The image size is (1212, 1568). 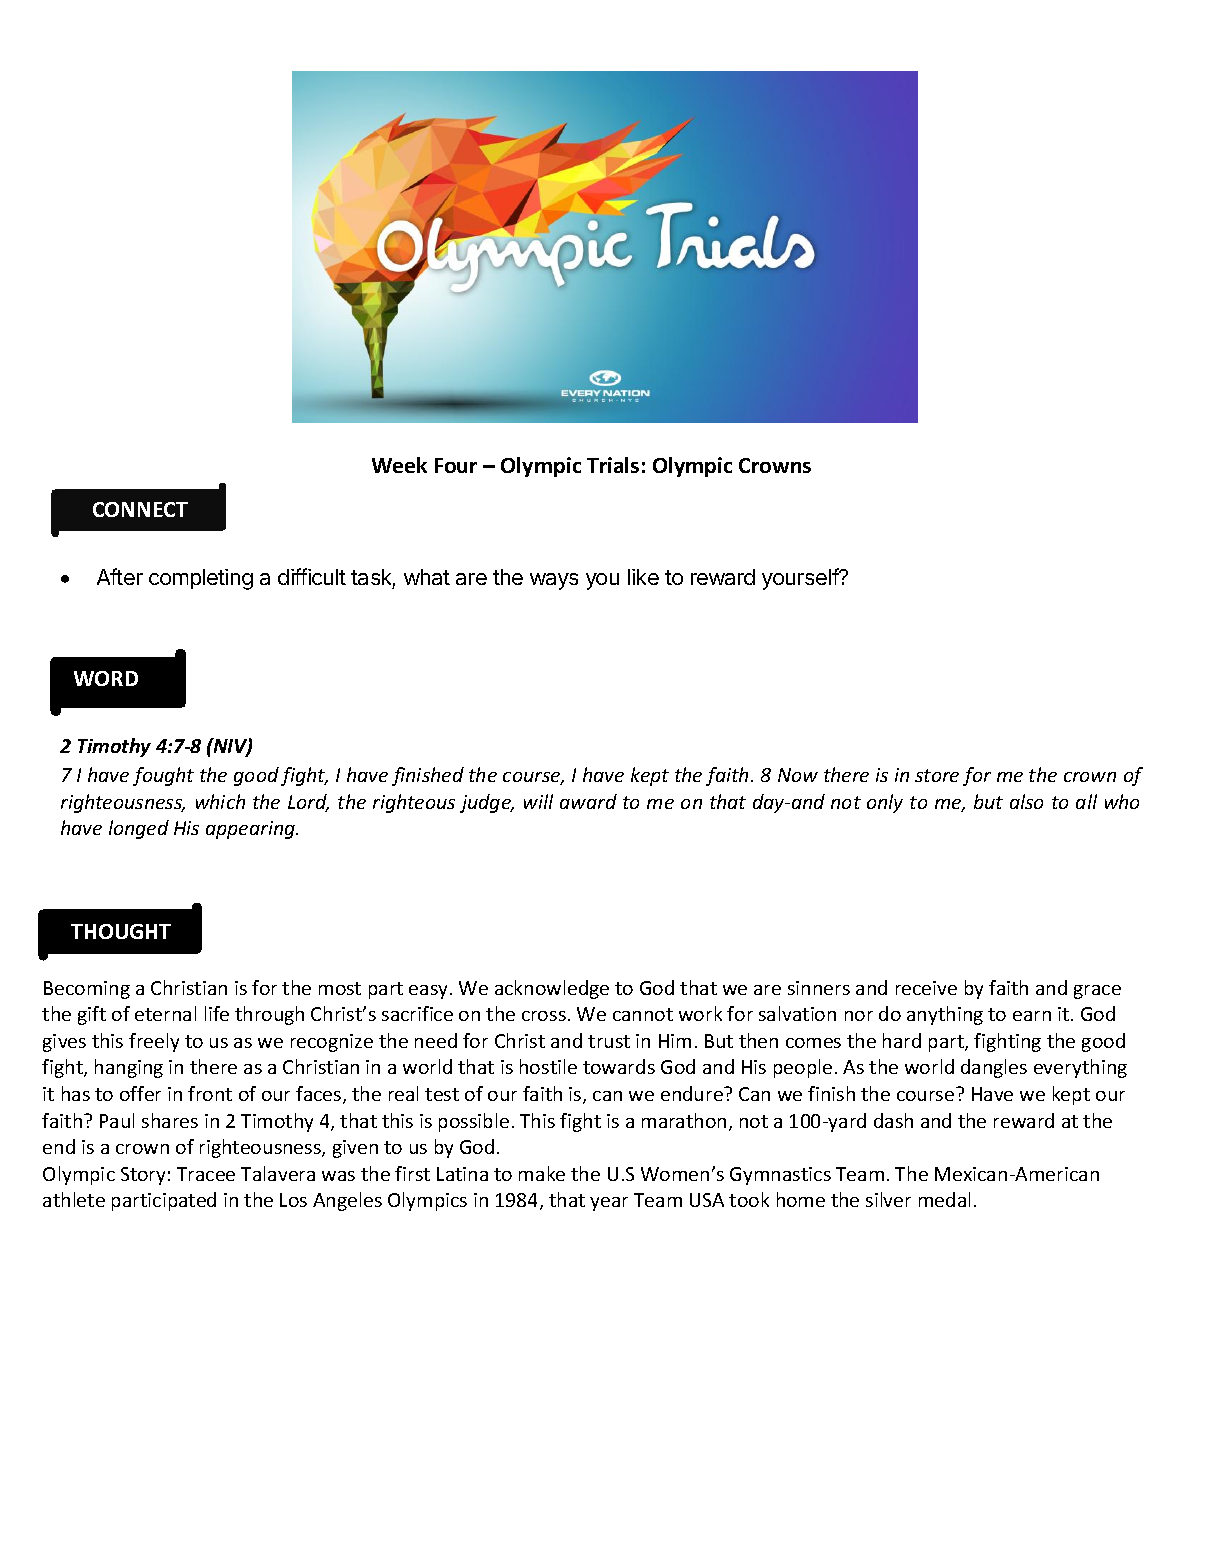 I want to click on yourself, so click(x=801, y=579).
